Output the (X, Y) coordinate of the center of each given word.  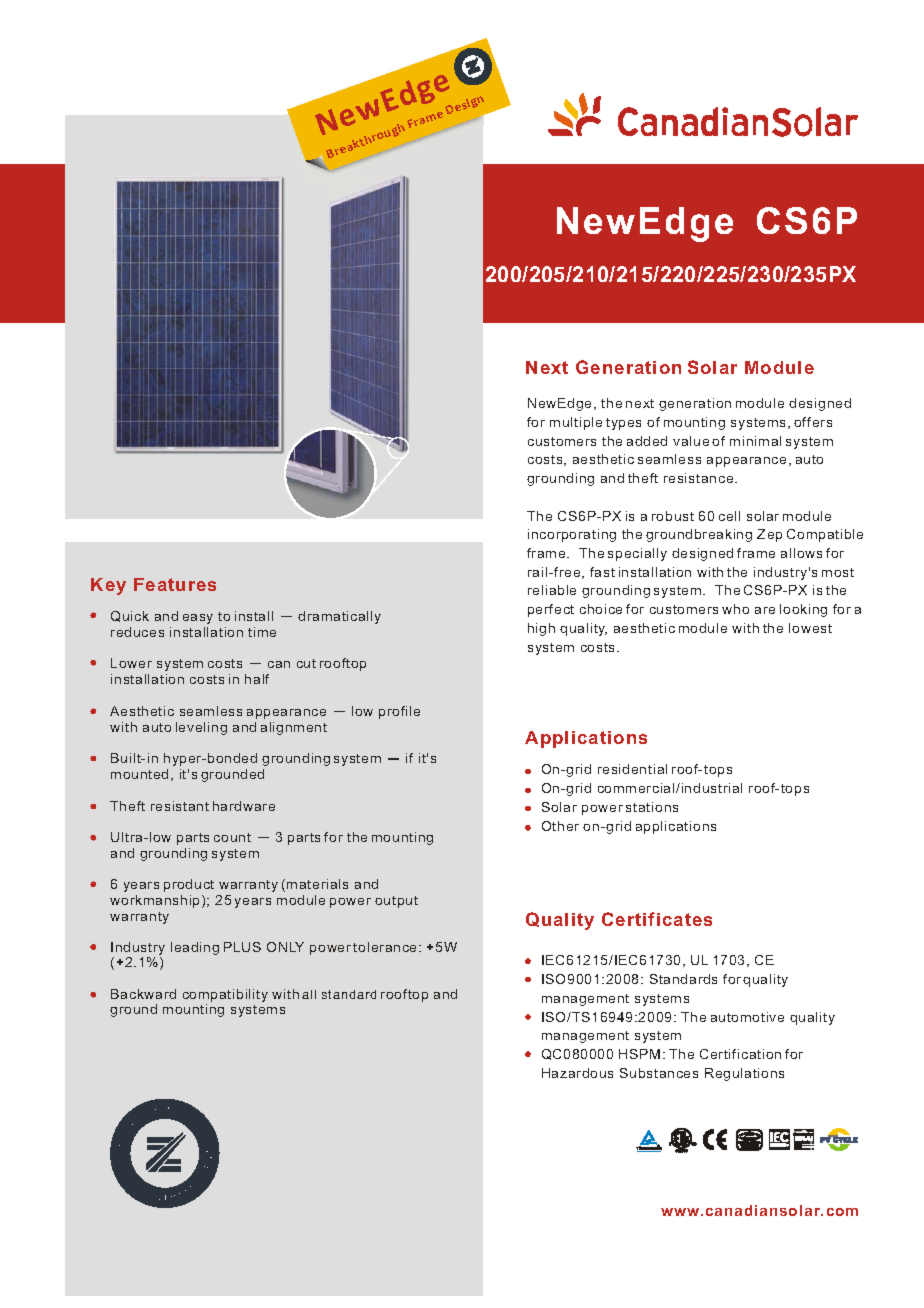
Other (560, 826)
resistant (180, 806)
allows (801, 553)
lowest (810, 628)
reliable (552, 590)
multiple (576, 423)
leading (195, 948)
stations (652, 807)
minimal (755, 441)
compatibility (225, 997)
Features (175, 584)
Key (108, 586)
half (257, 679)
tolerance (386, 947)
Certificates (657, 919)
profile (399, 712)
